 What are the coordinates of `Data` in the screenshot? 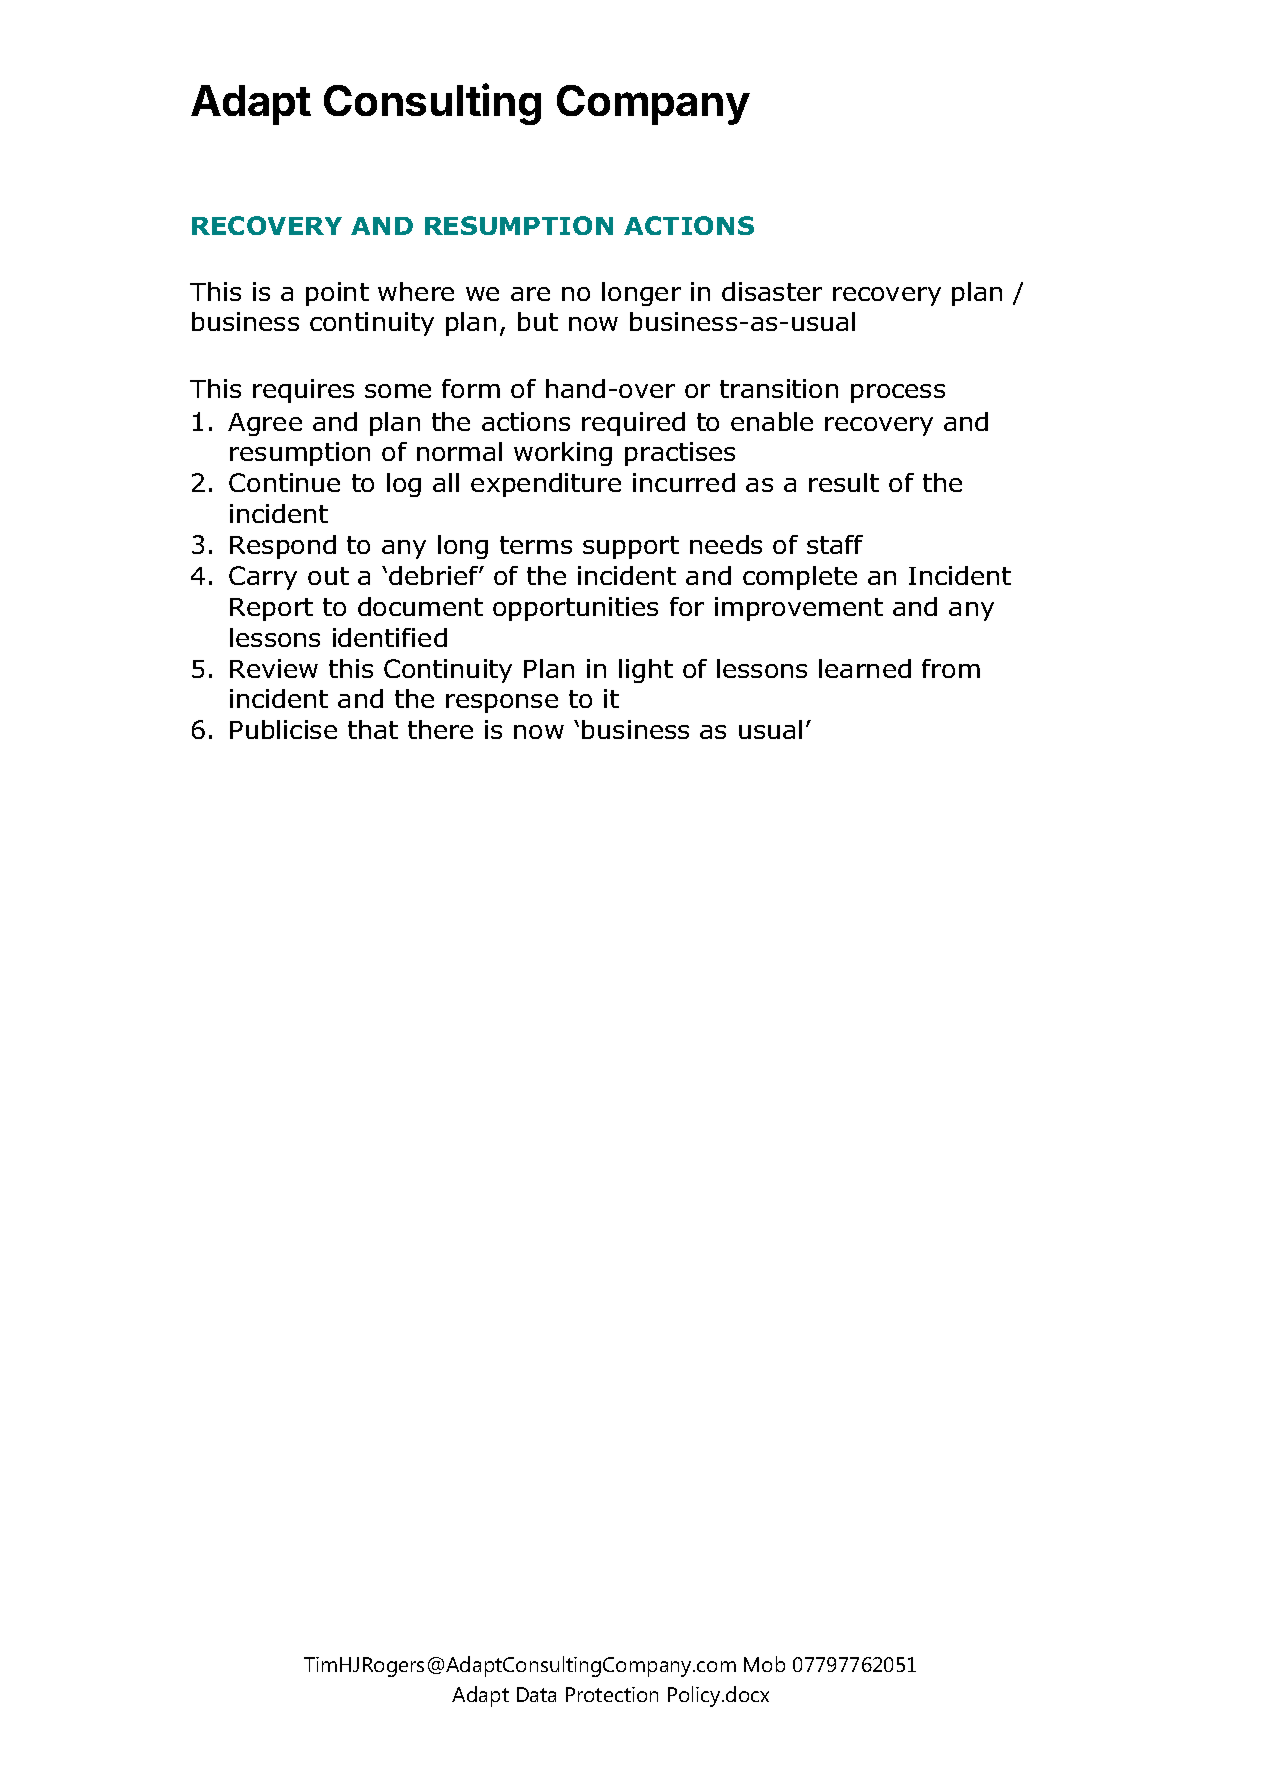 It's located at (536, 1694).
